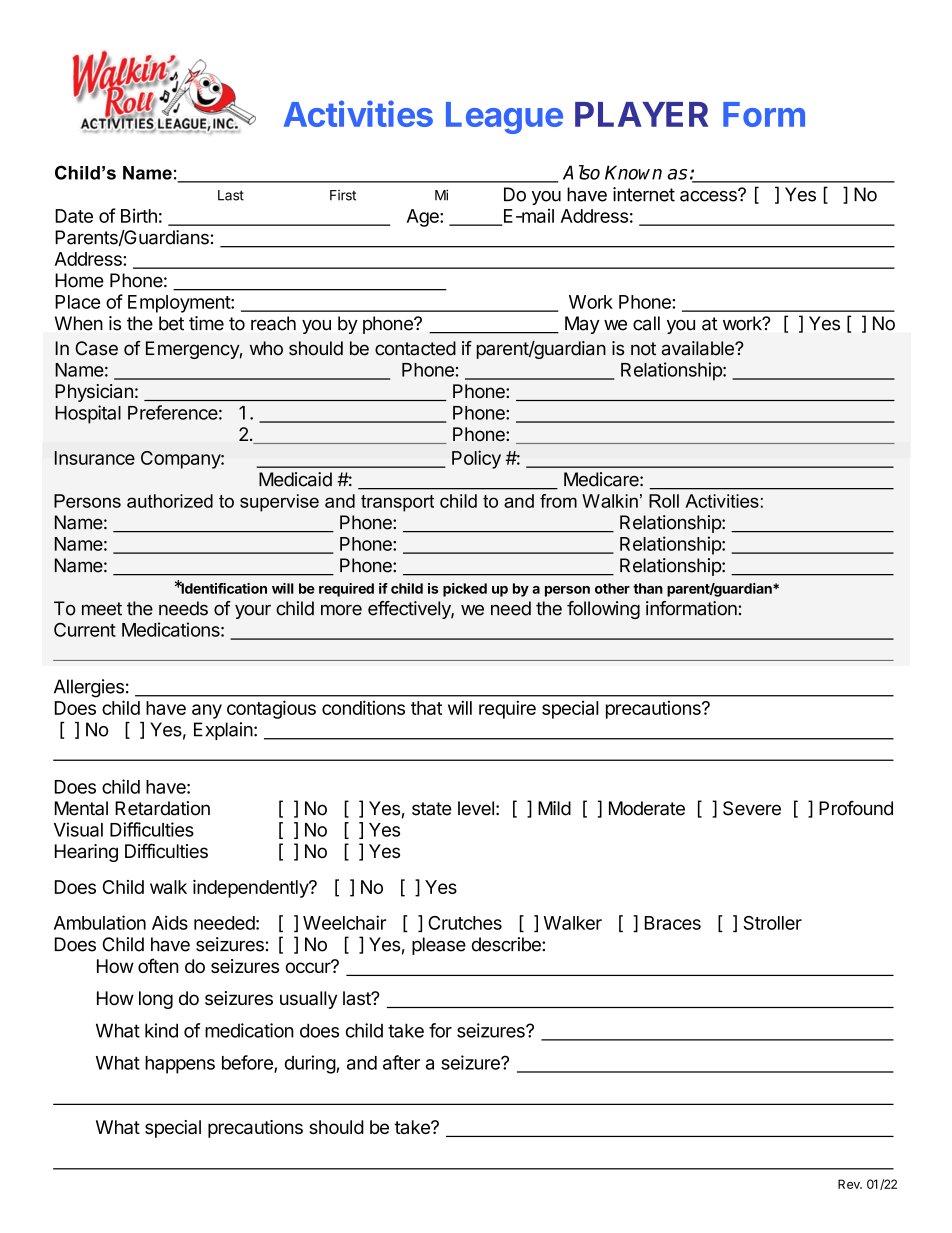  I want to click on after, so click(401, 1062).
